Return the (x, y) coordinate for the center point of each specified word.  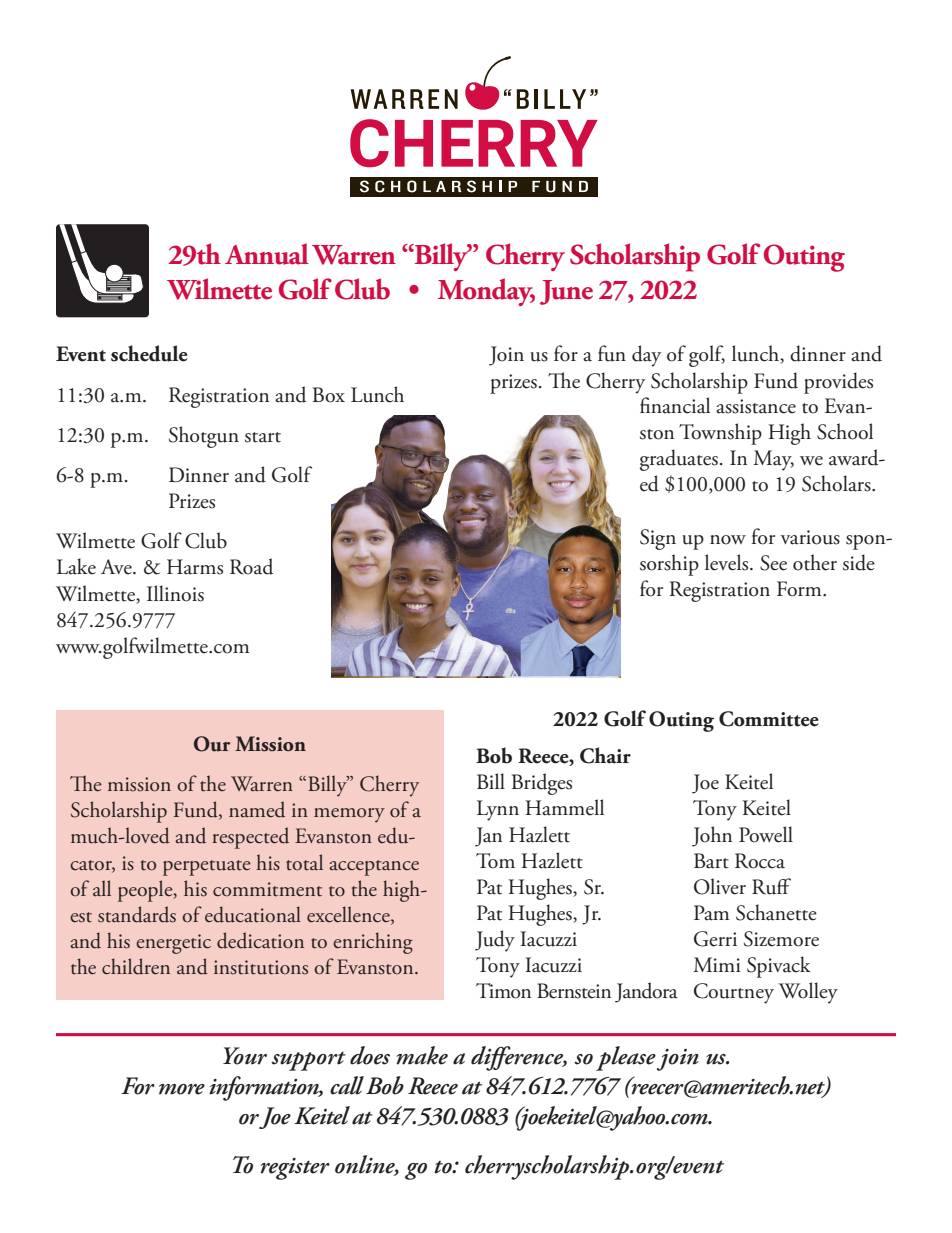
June (566, 292)
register (295, 1169)
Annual (267, 254)
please (626, 1058)
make (422, 1055)
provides (838, 383)
